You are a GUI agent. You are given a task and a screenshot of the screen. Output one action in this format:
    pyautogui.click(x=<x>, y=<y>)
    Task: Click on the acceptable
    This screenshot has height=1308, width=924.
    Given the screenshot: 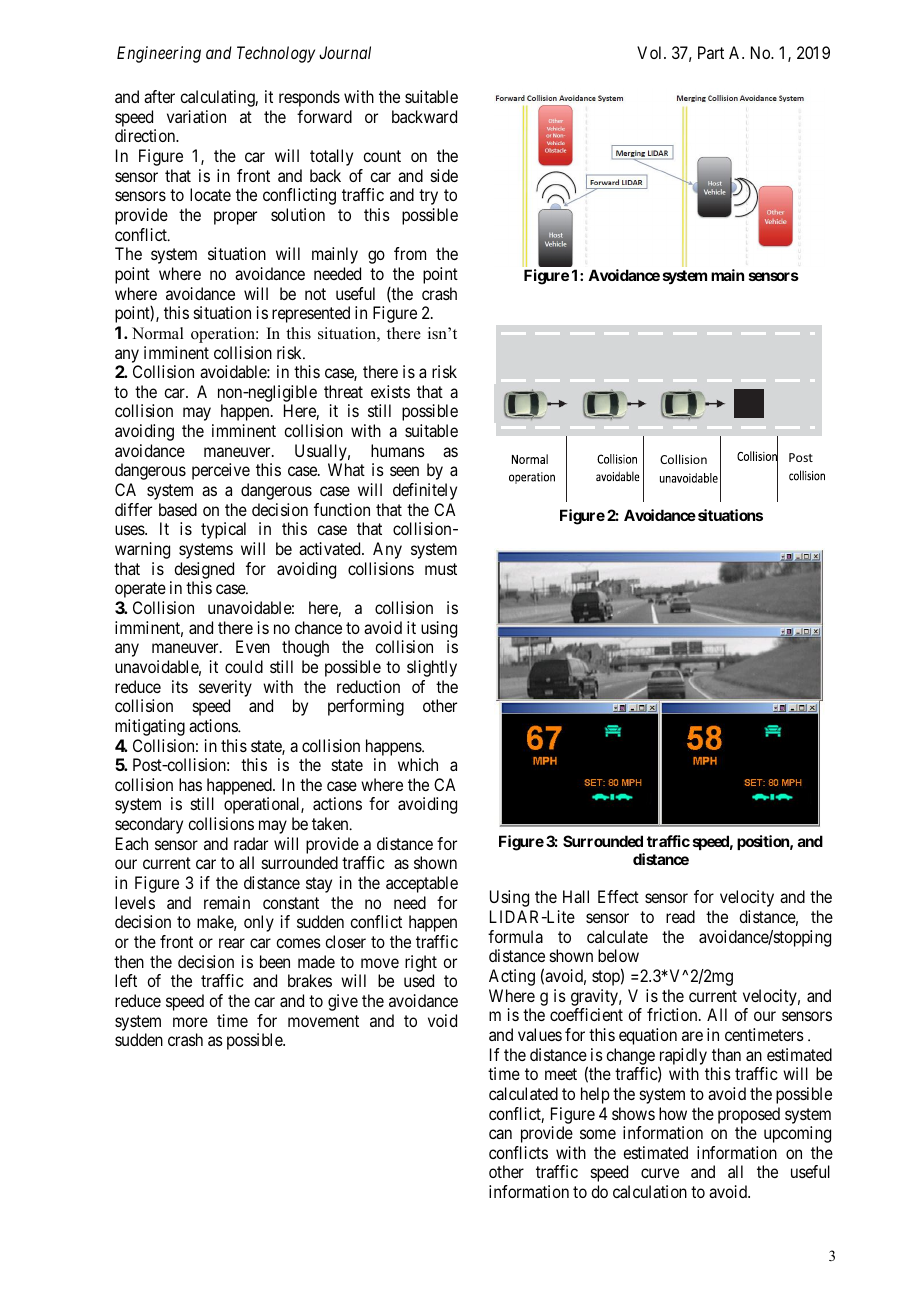 What is the action you would take?
    pyautogui.click(x=422, y=884)
